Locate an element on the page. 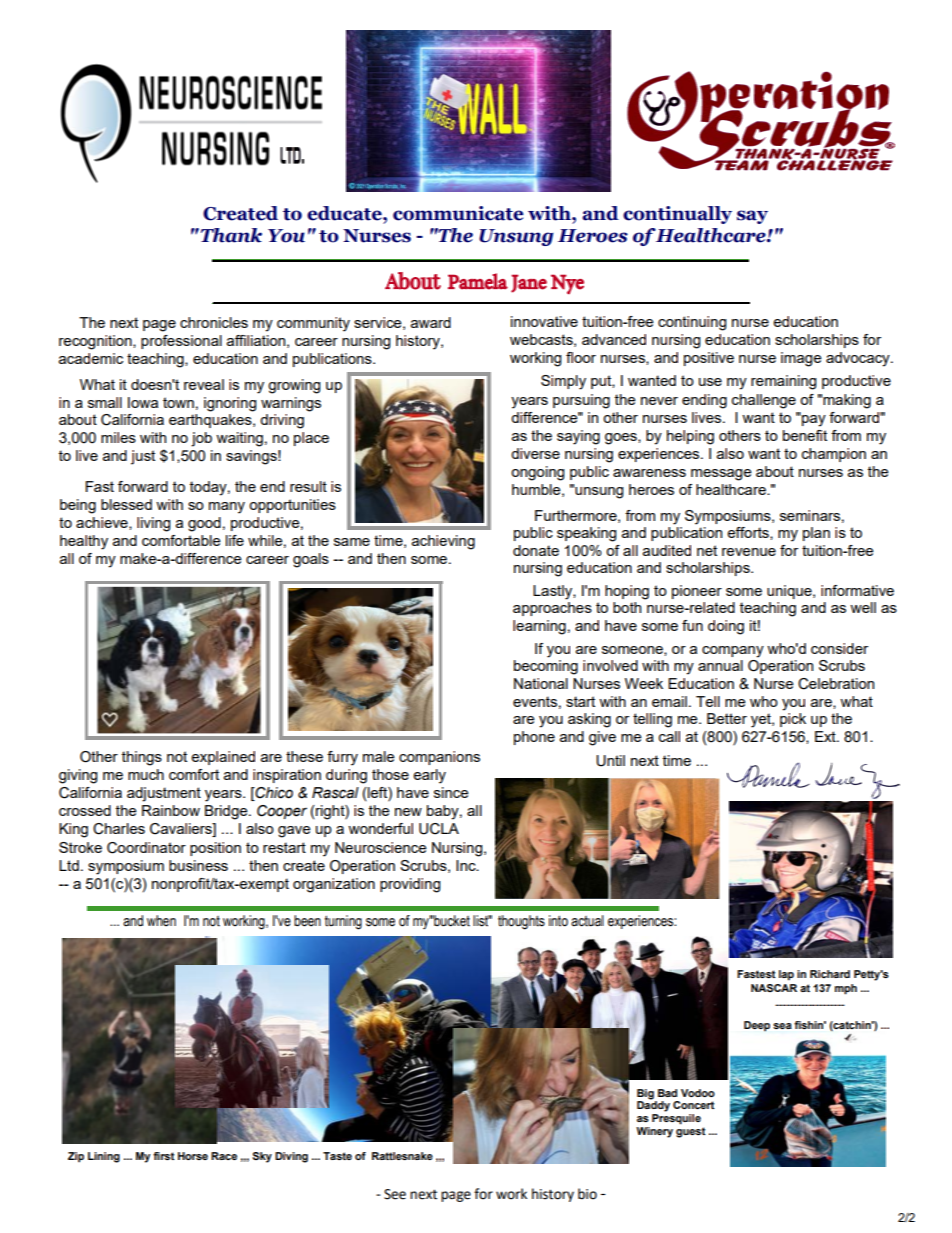 This image has height=1233, width=952. guest is located at coordinates (691, 1132).
